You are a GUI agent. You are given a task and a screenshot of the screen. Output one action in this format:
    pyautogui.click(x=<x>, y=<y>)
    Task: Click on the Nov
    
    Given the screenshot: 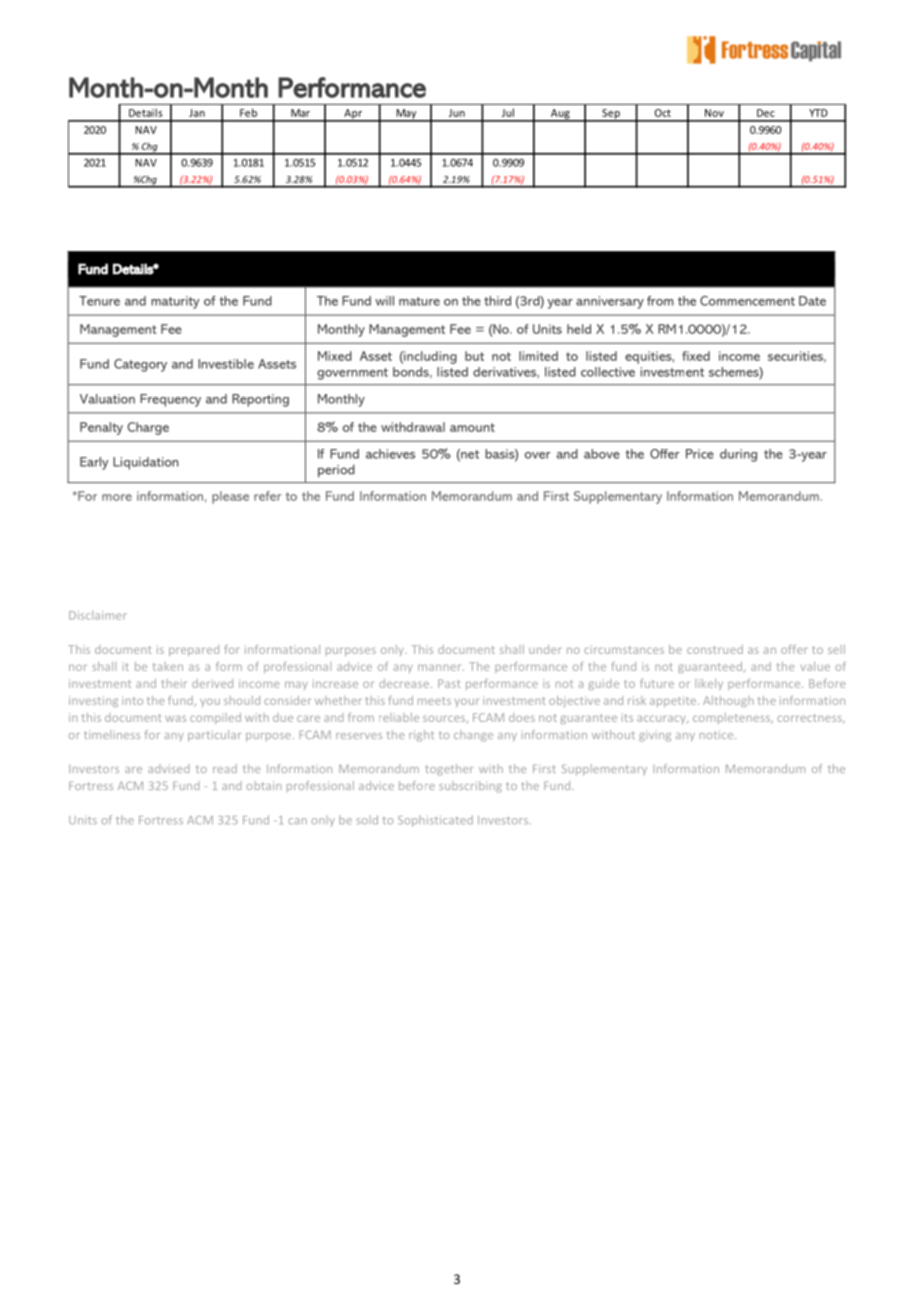 What is the action you would take?
    pyautogui.click(x=714, y=113)
